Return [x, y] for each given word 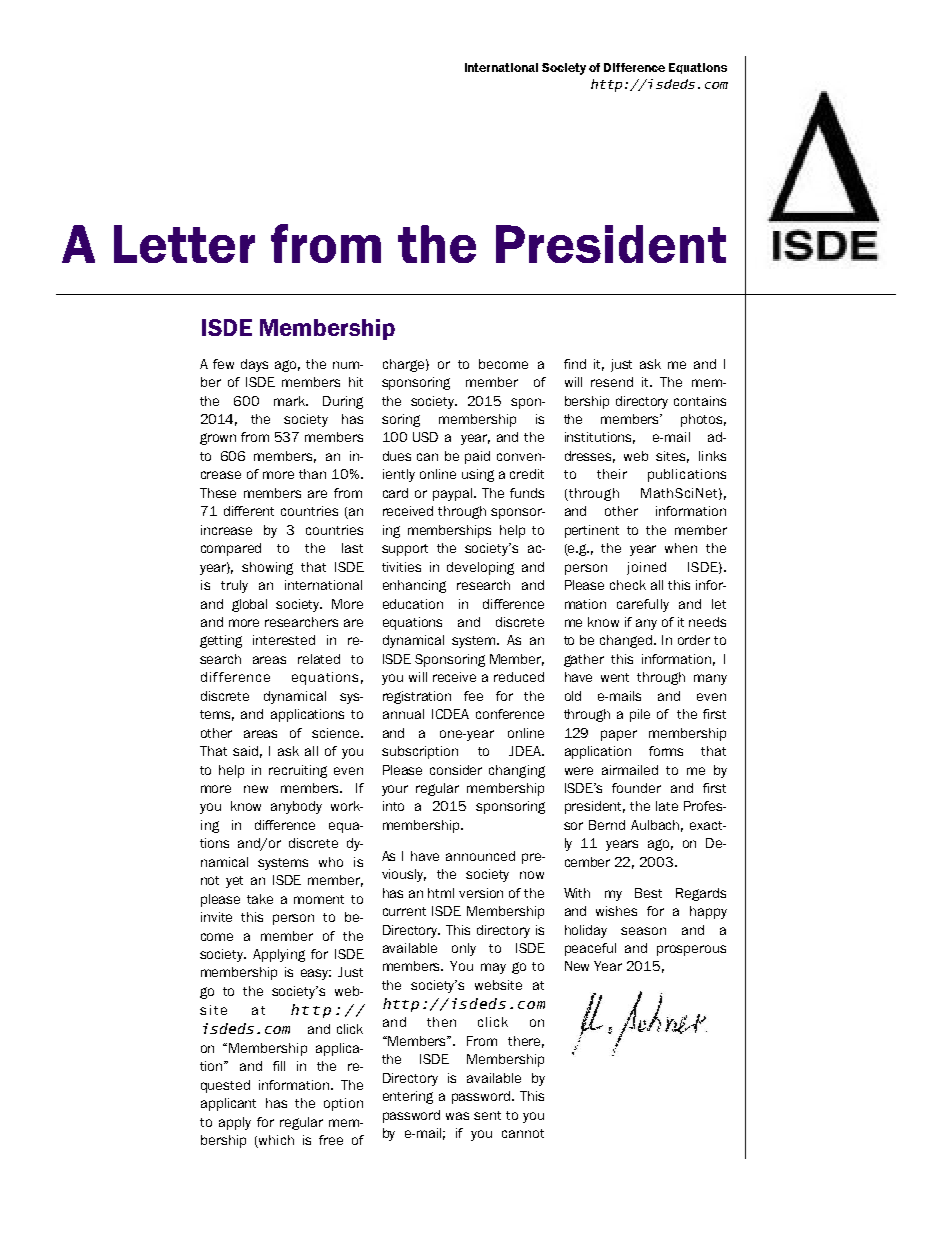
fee [473, 696]
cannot [523, 1133]
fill [279, 1066]
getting [221, 641]
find [575, 364]
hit [356, 382]
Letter [184, 244]
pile [640, 715]
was [457, 1116]
